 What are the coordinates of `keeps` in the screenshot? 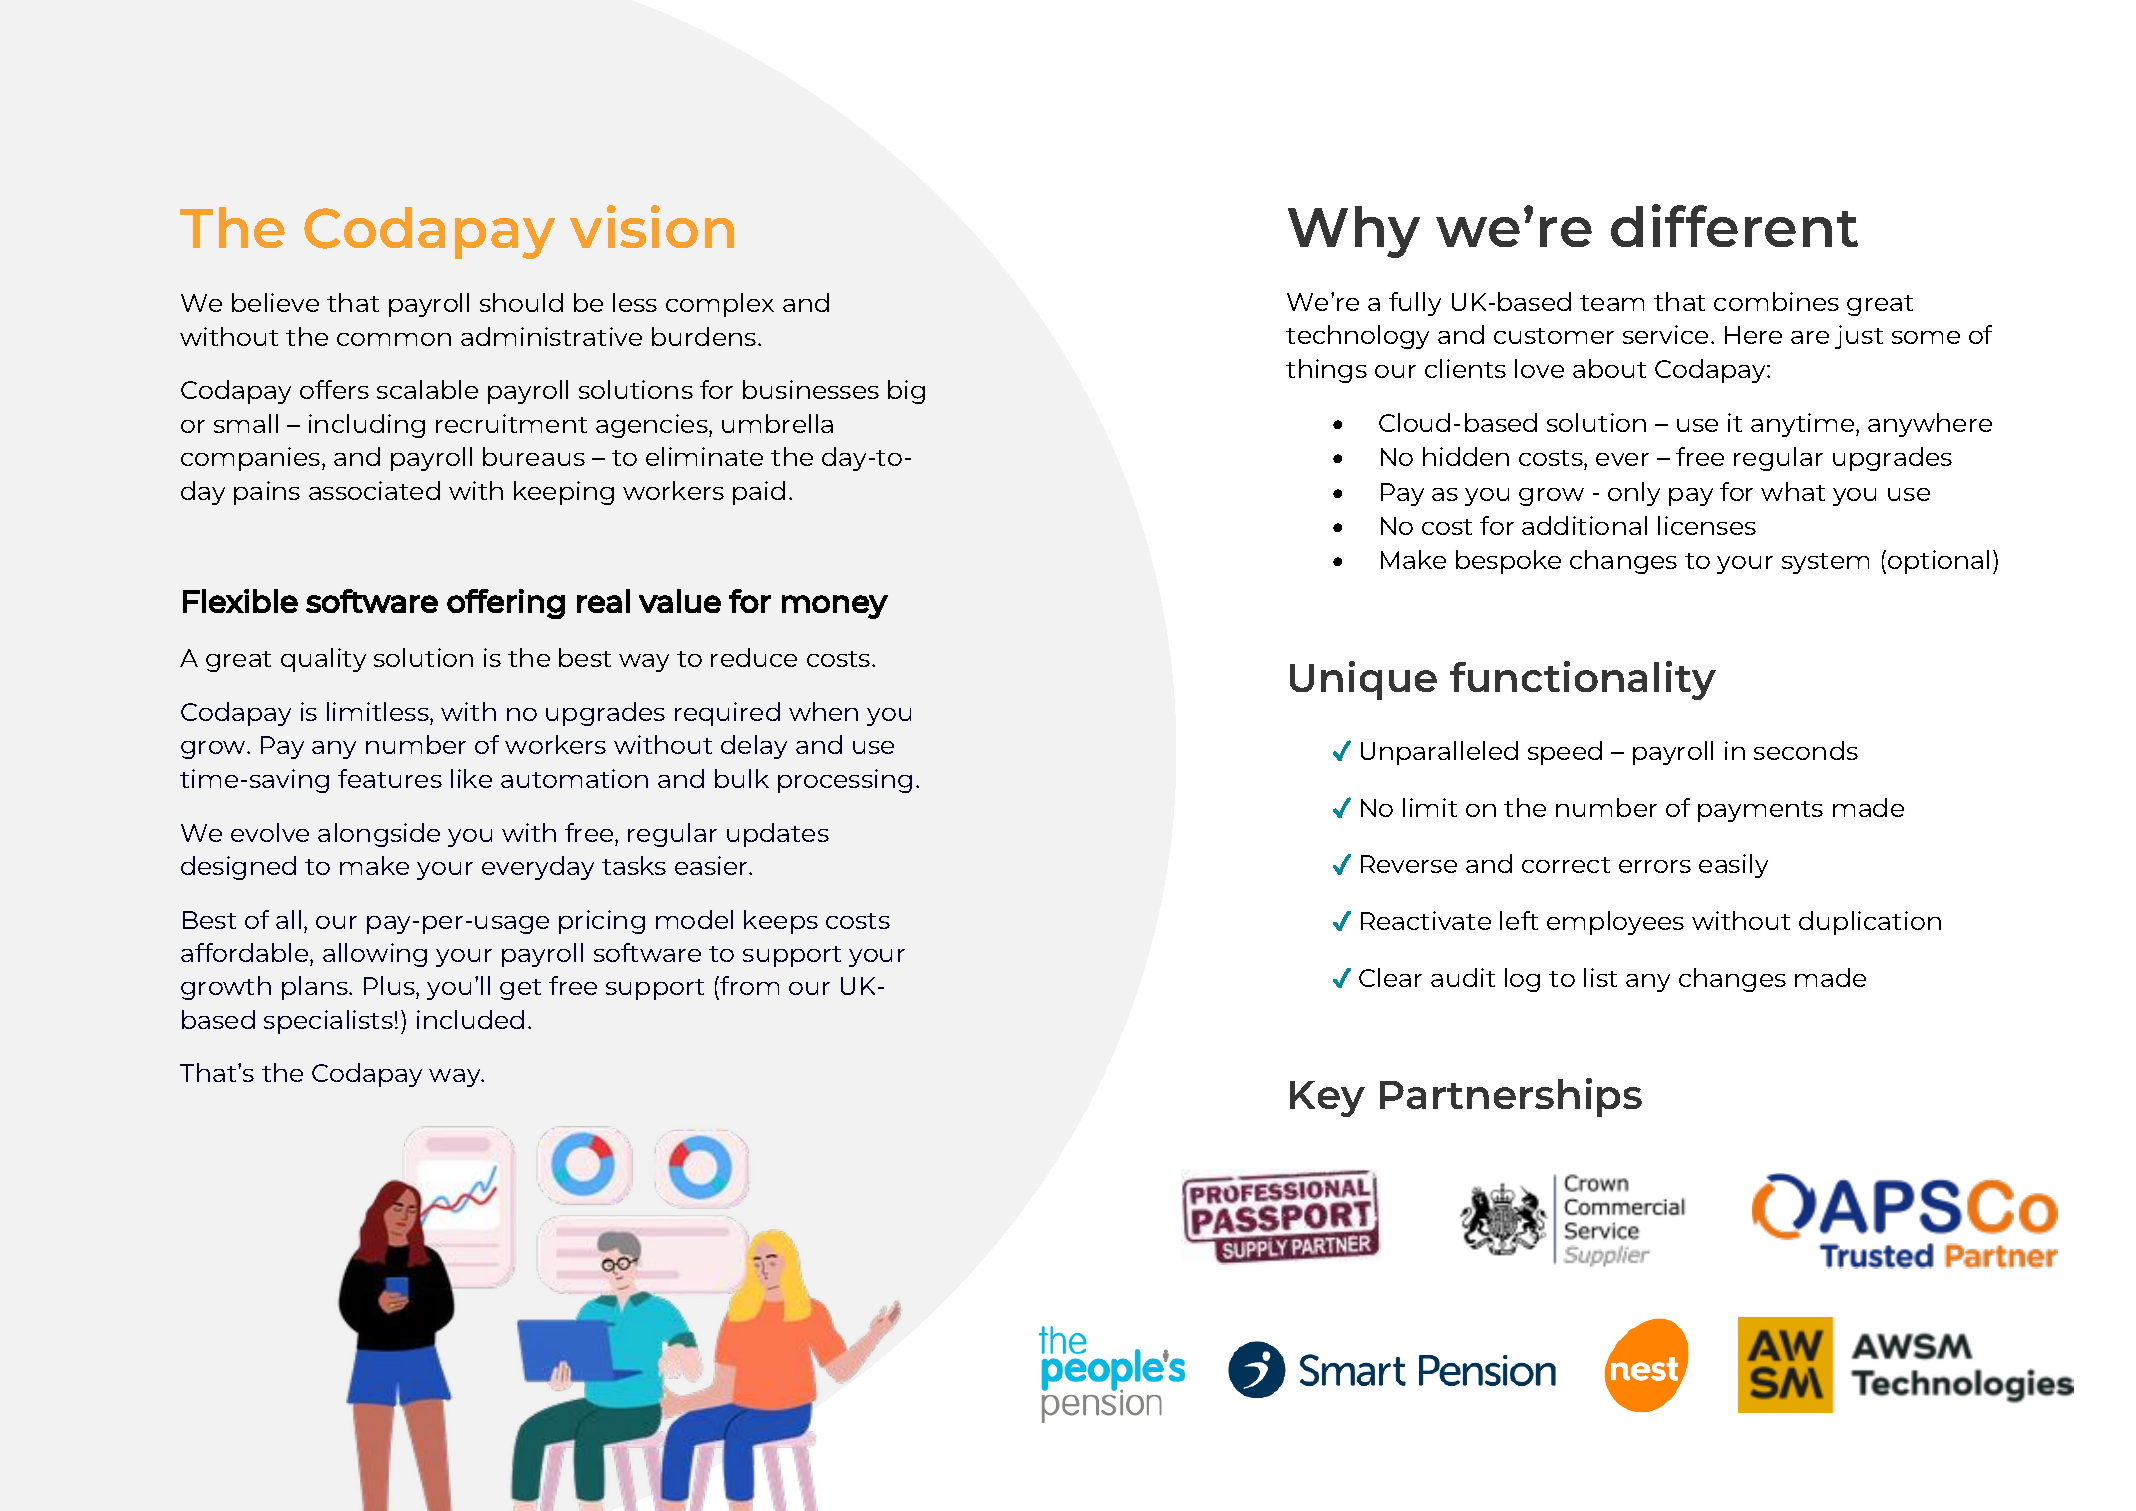 It's located at (781, 922).
